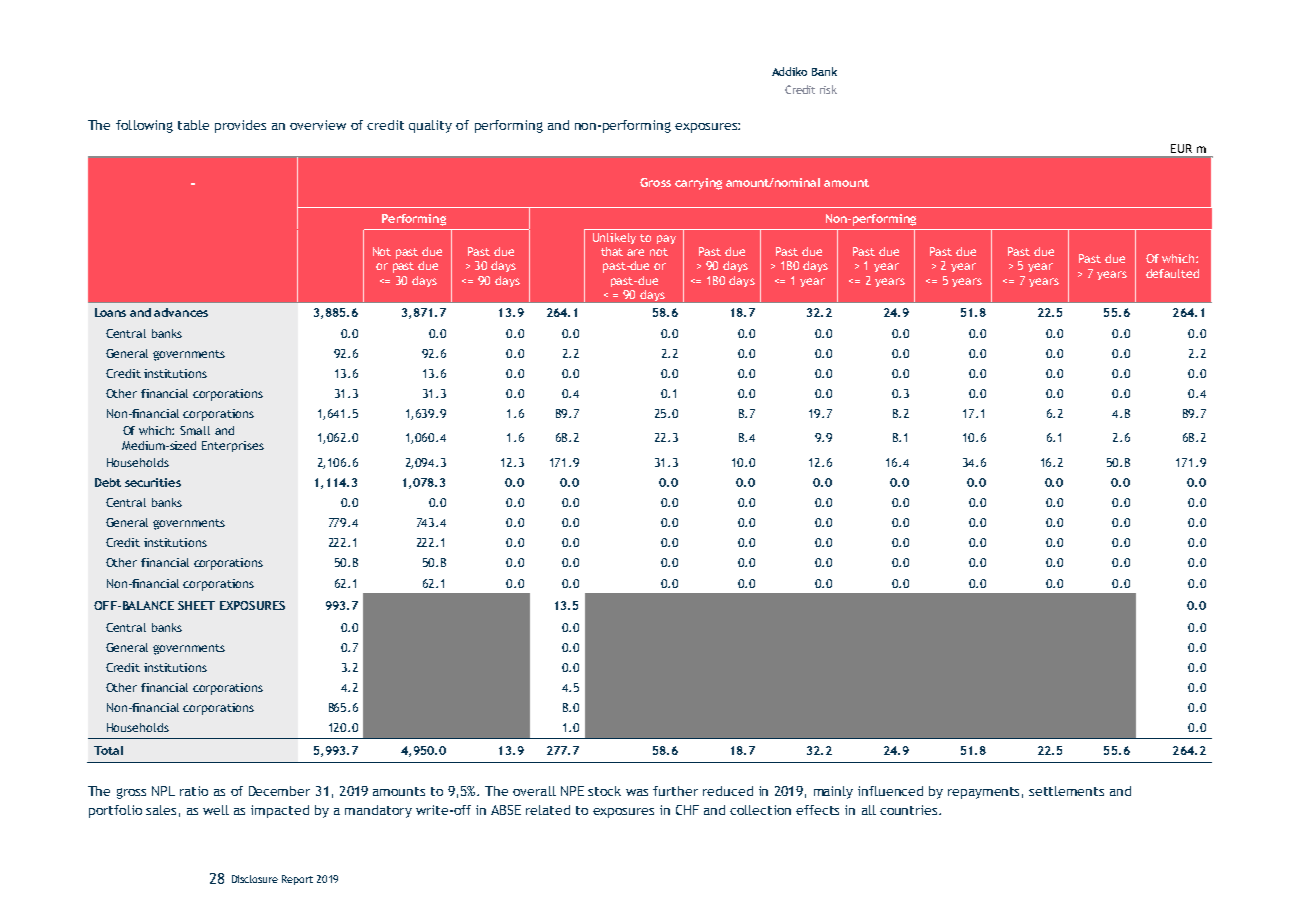 The width and height of the screenshot is (1308, 924). Describe the element at coordinates (240, 126) in the screenshot. I see `provides` at that location.
